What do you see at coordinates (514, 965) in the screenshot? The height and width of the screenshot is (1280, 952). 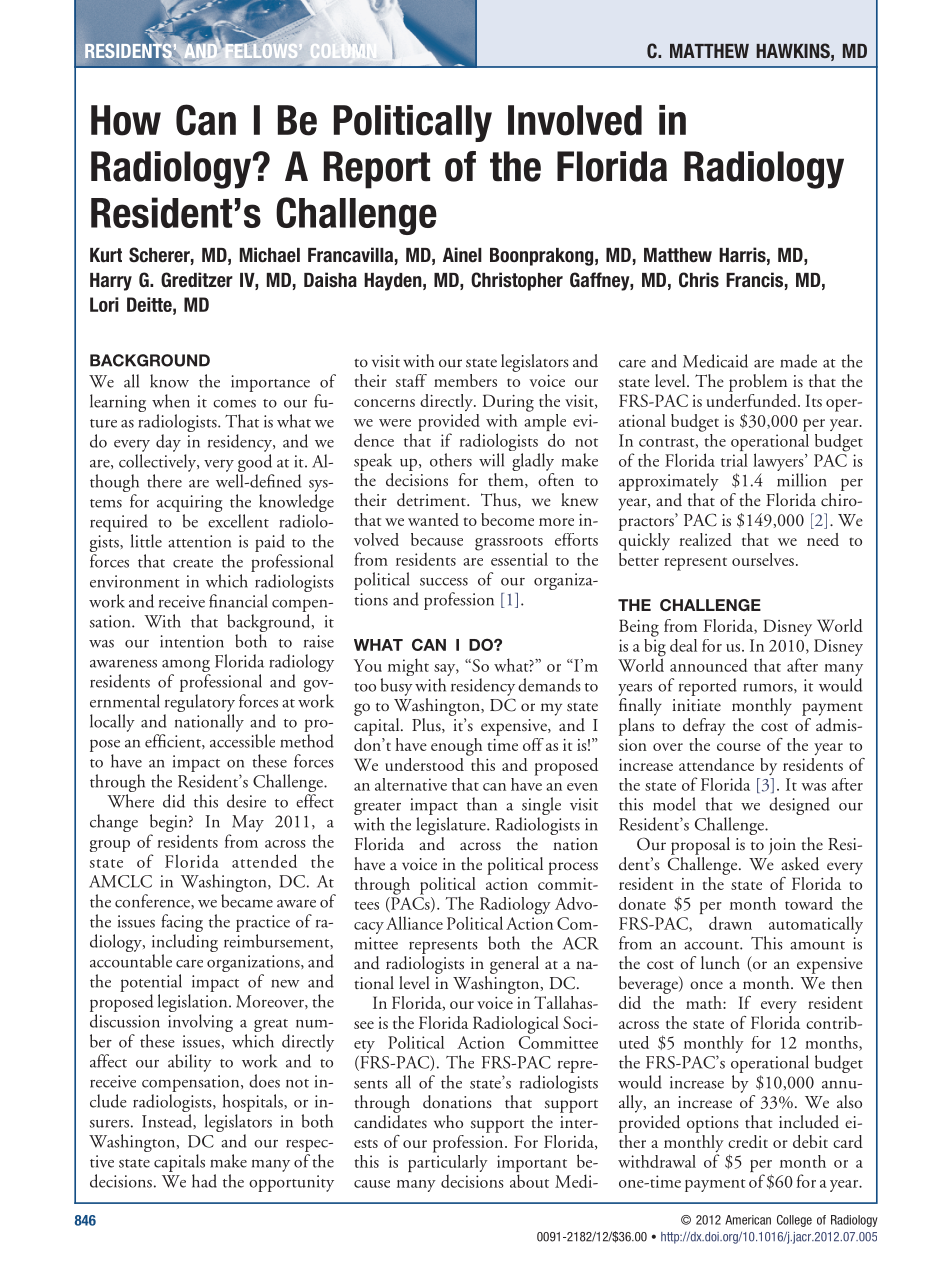 I see `general` at bounding box center [514, 965].
